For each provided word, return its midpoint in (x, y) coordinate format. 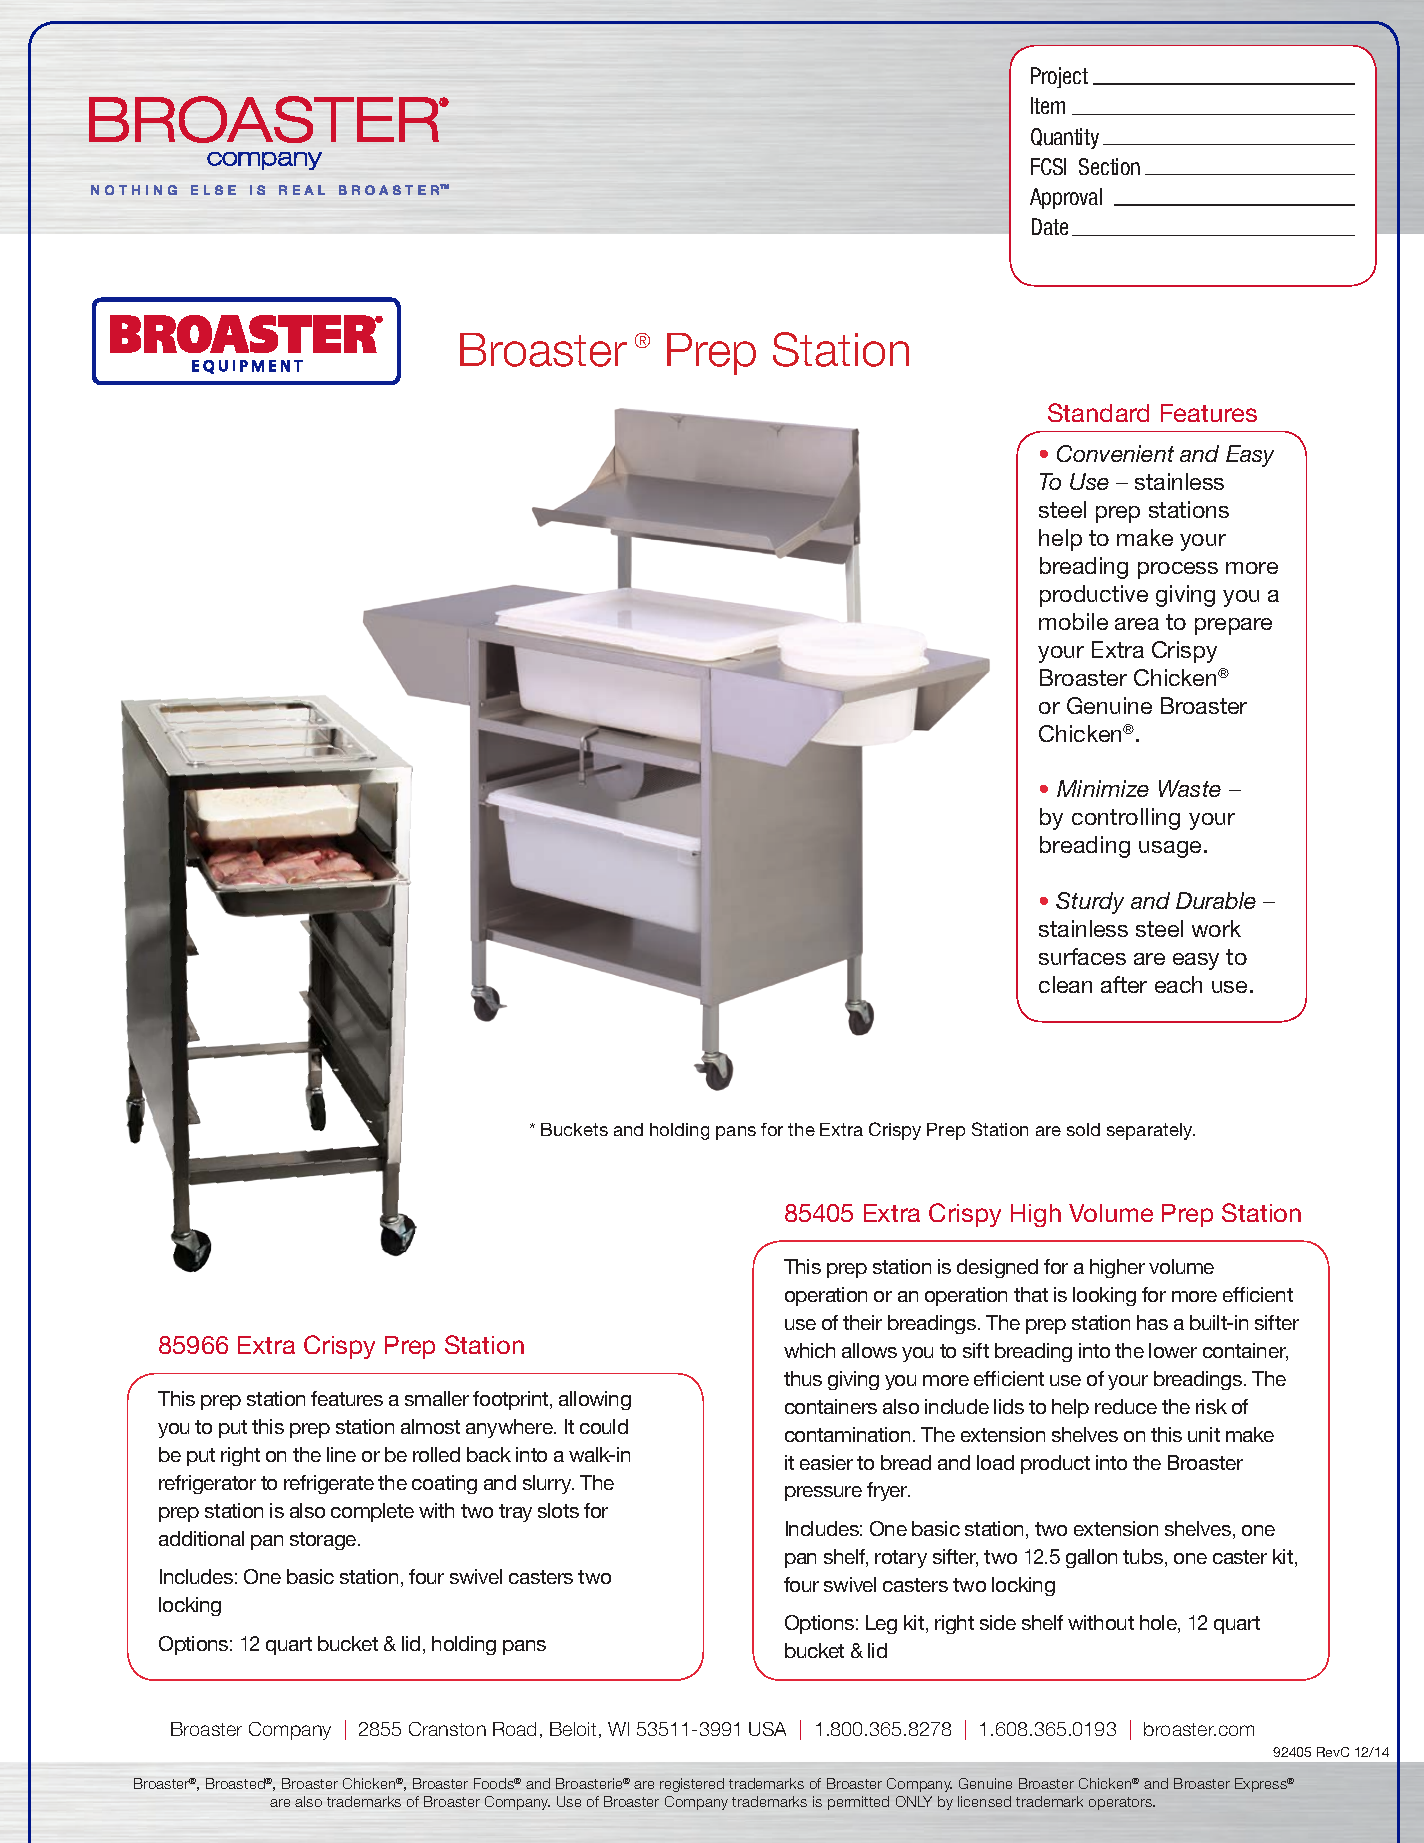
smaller (437, 1398)
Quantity (1065, 138)
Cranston (447, 1729)
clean (1065, 984)
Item (1048, 105)
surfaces (1082, 956)
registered (692, 1785)
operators (1122, 1803)
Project (1059, 77)
